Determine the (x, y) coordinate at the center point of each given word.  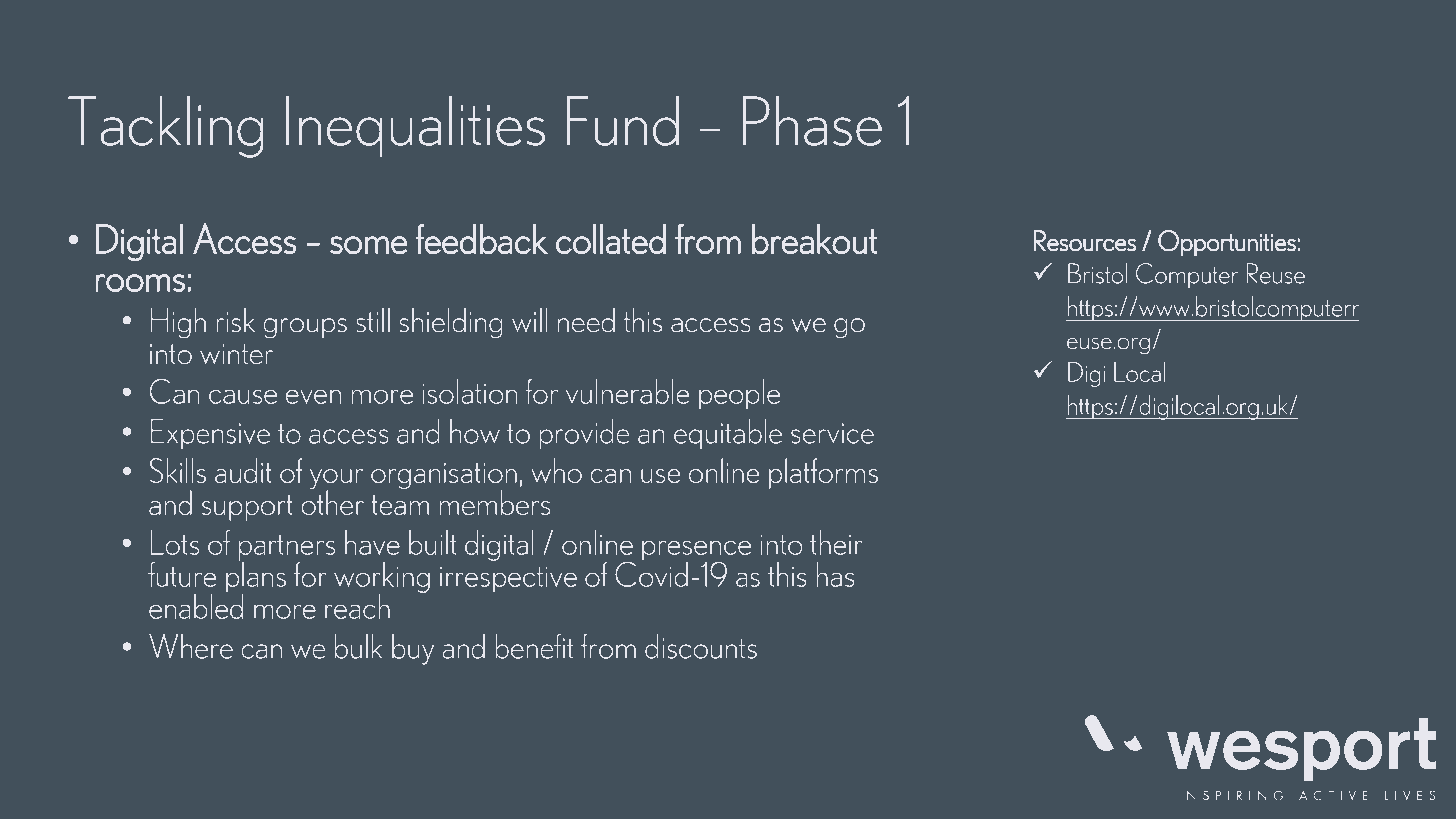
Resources (1085, 241)
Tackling (166, 127)
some (369, 245)
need (586, 320)
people (739, 394)
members (495, 502)
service (832, 433)
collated (611, 239)
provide (584, 434)
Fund (622, 121)
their (836, 542)
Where (191, 646)
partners (287, 549)
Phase (812, 121)
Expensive (210, 434)
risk (235, 320)
